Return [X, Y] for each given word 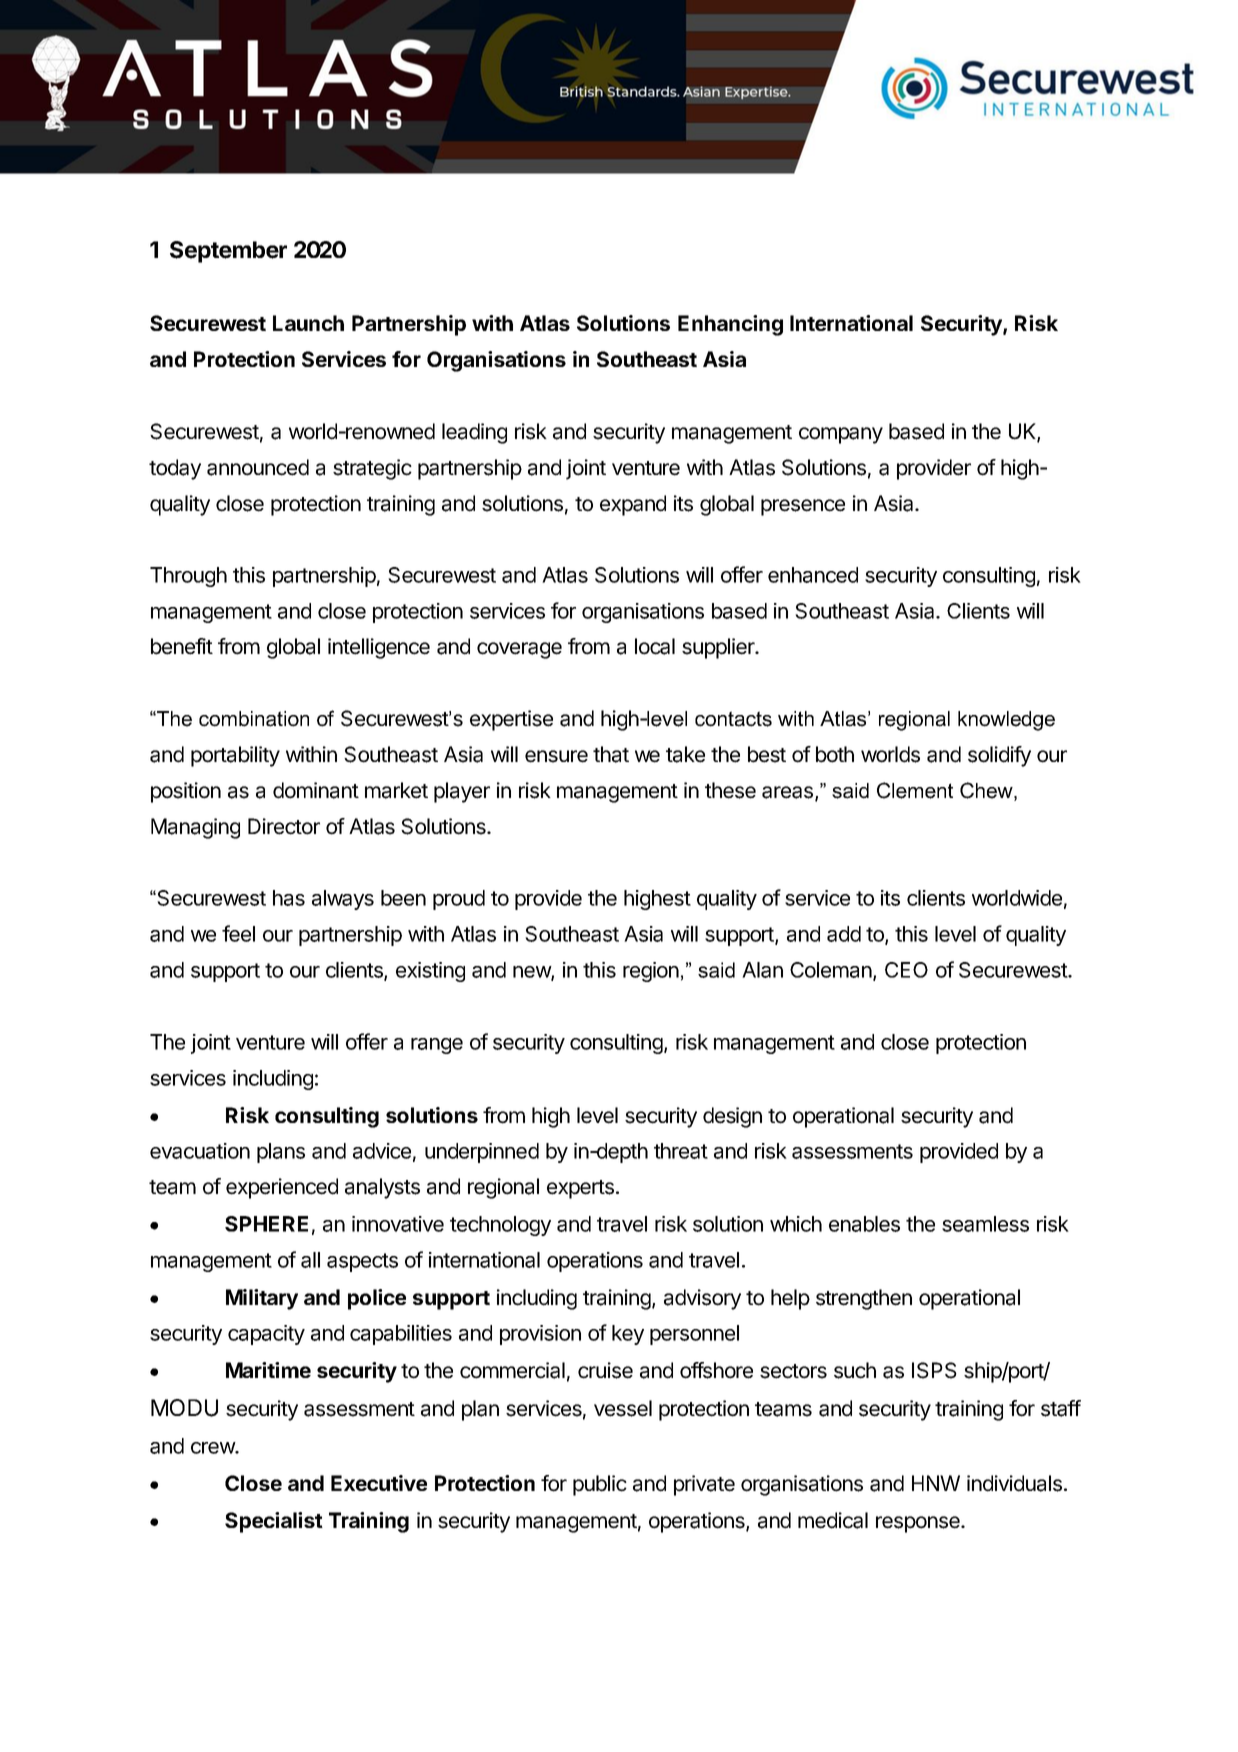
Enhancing [730, 325]
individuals [1014, 1483]
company [841, 435]
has [289, 898]
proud [459, 900]
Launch [308, 323]
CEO [906, 970]
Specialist [274, 1522]
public [600, 1485]
